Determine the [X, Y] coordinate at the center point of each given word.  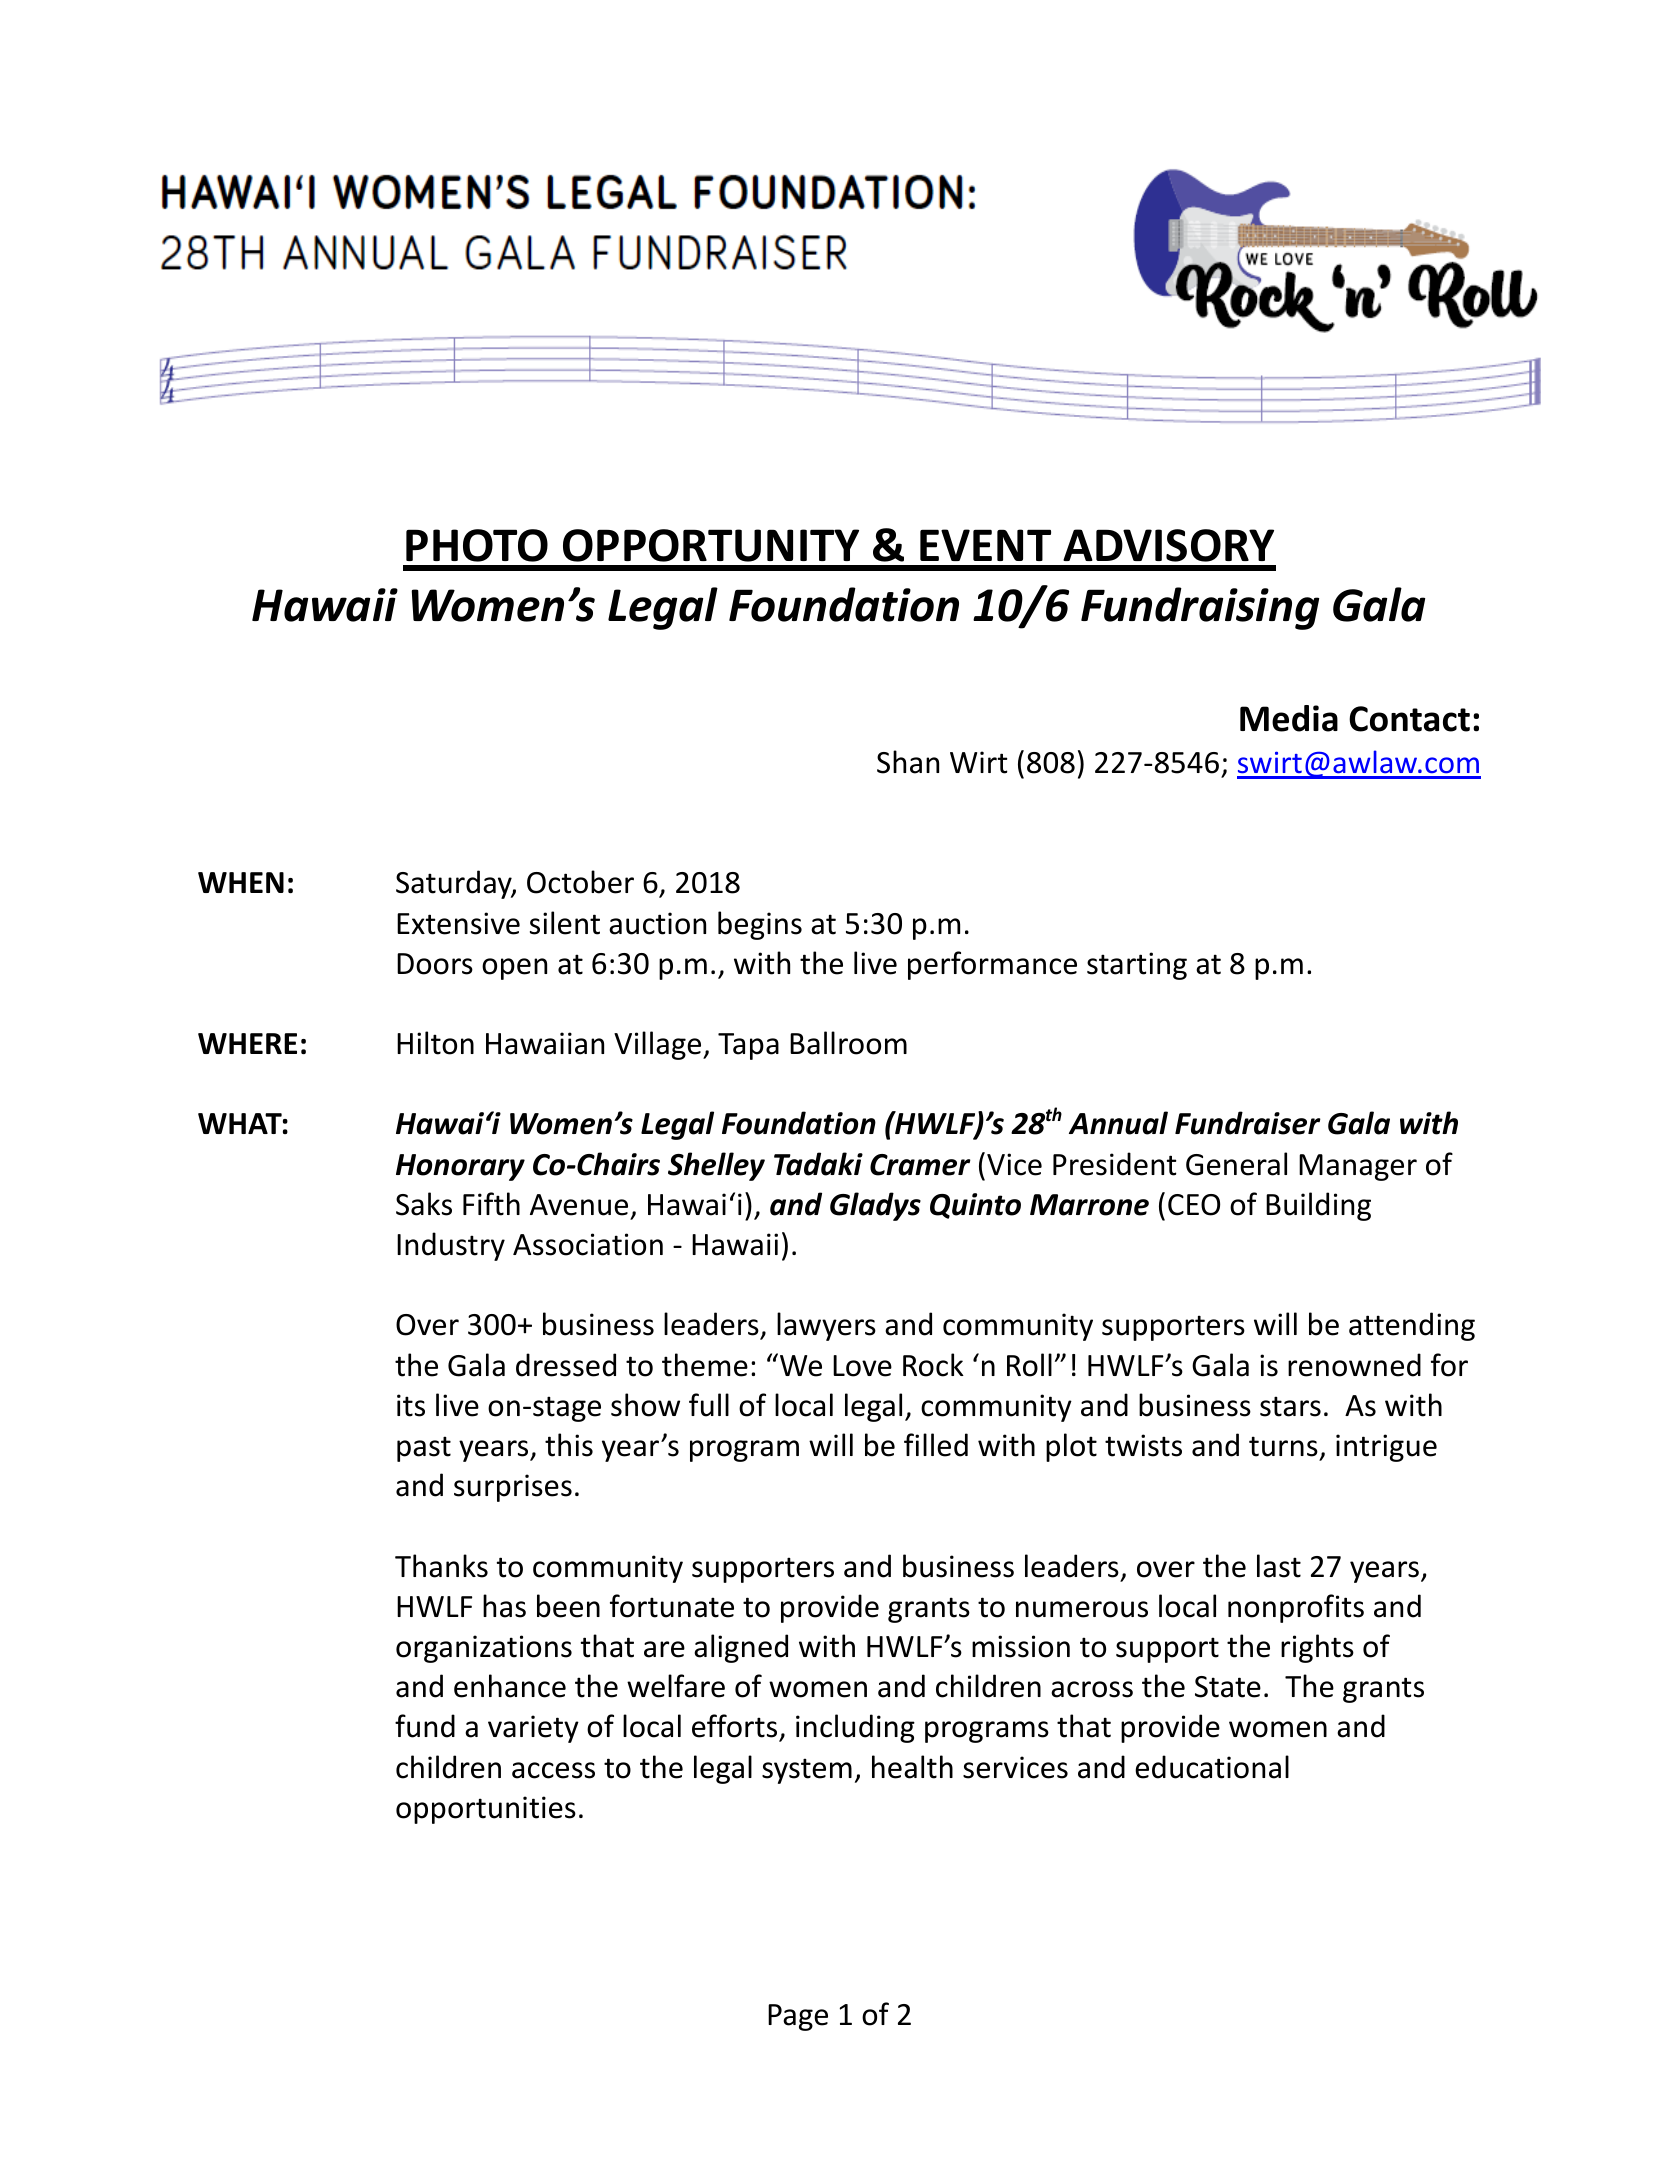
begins [760, 925]
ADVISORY [1168, 545]
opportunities [486, 1810]
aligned [741, 1648]
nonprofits [1296, 1608]
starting [1137, 966]
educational [1212, 1767]
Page [798, 2017]
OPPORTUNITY [711, 545]
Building [1318, 1206]
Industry [451, 1246]
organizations [484, 1649]
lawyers [826, 1326]
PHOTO [477, 545]
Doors [435, 964]
